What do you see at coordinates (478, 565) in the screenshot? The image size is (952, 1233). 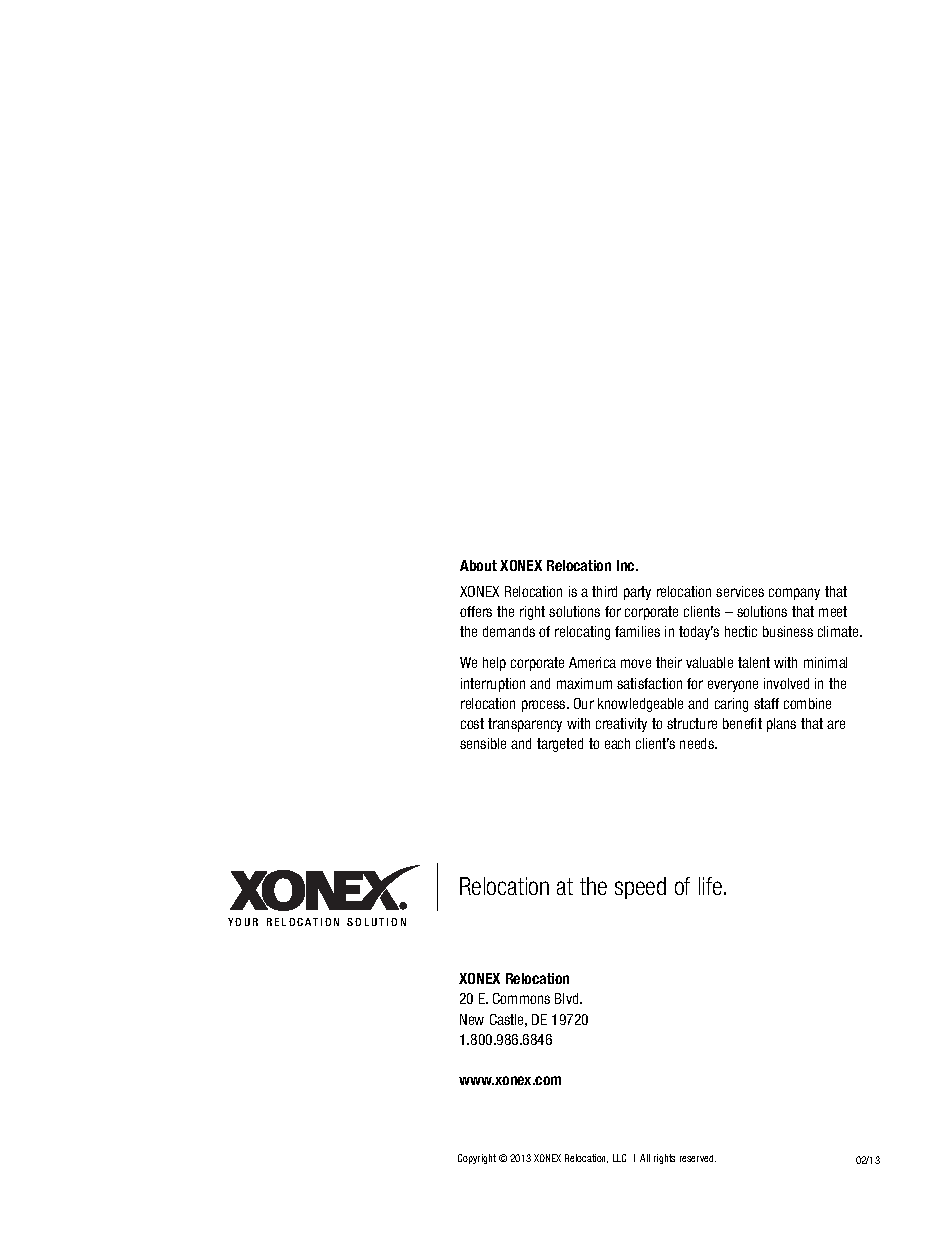 I see `About` at bounding box center [478, 565].
